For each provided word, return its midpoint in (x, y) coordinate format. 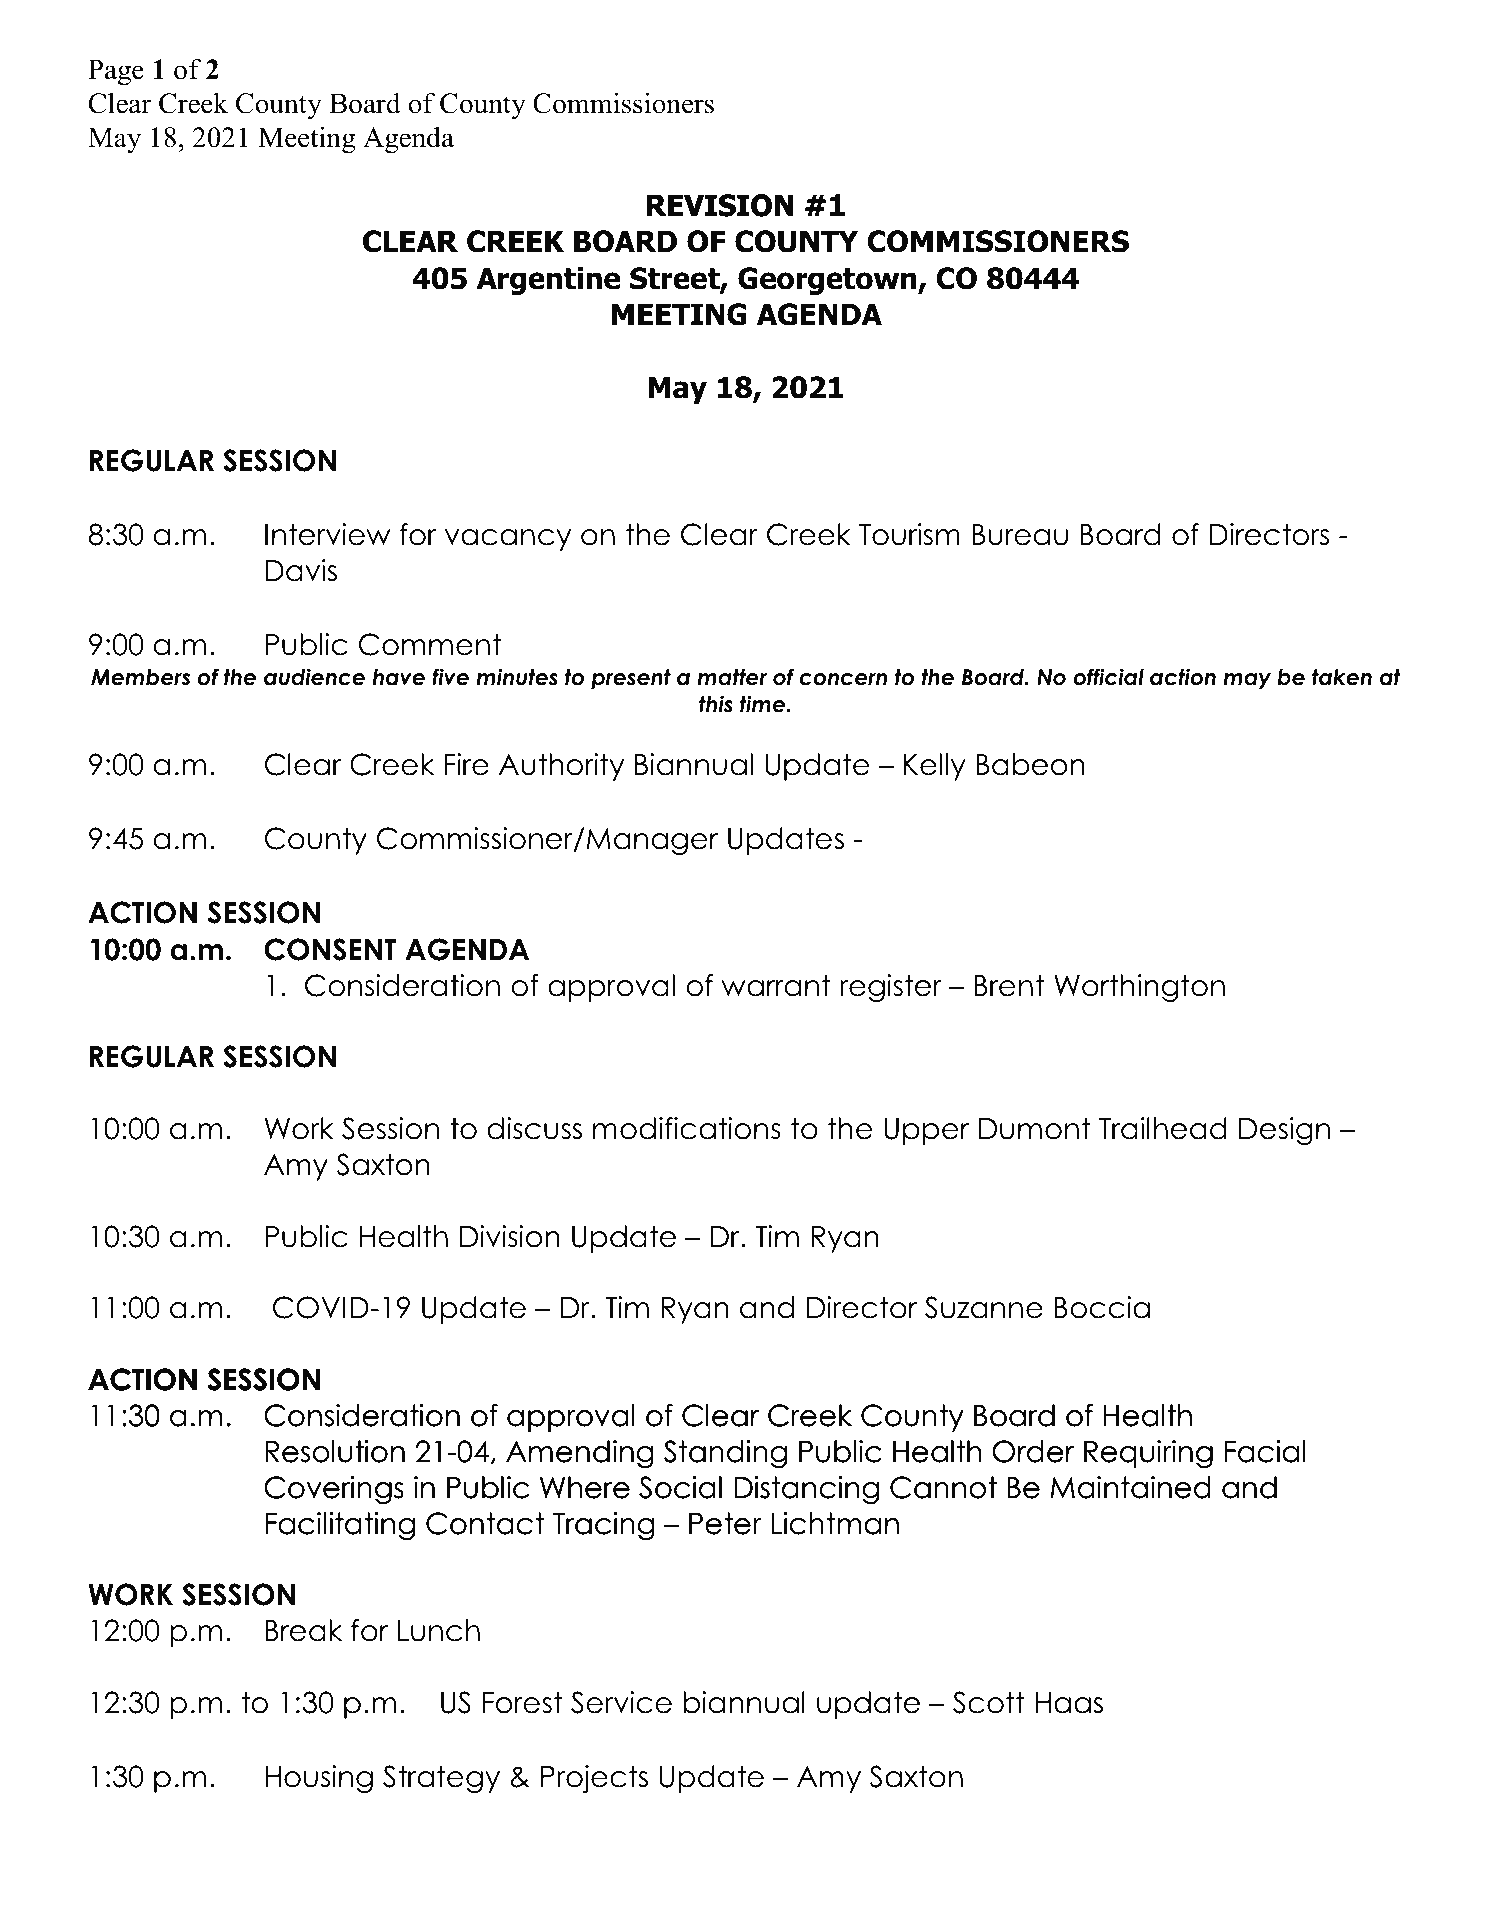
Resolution (335, 1451)
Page (116, 72)
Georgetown (828, 281)
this (715, 704)
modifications (687, 1128)
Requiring (1148, 1454)
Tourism (909, 534)
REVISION (720, 205)
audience (314, 677)
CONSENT (330, 949)
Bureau (1020, 535)
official (1108, 677)
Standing (725, 1454)
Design (1284, 1131)
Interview (327, 534)
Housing (319, 1779)
